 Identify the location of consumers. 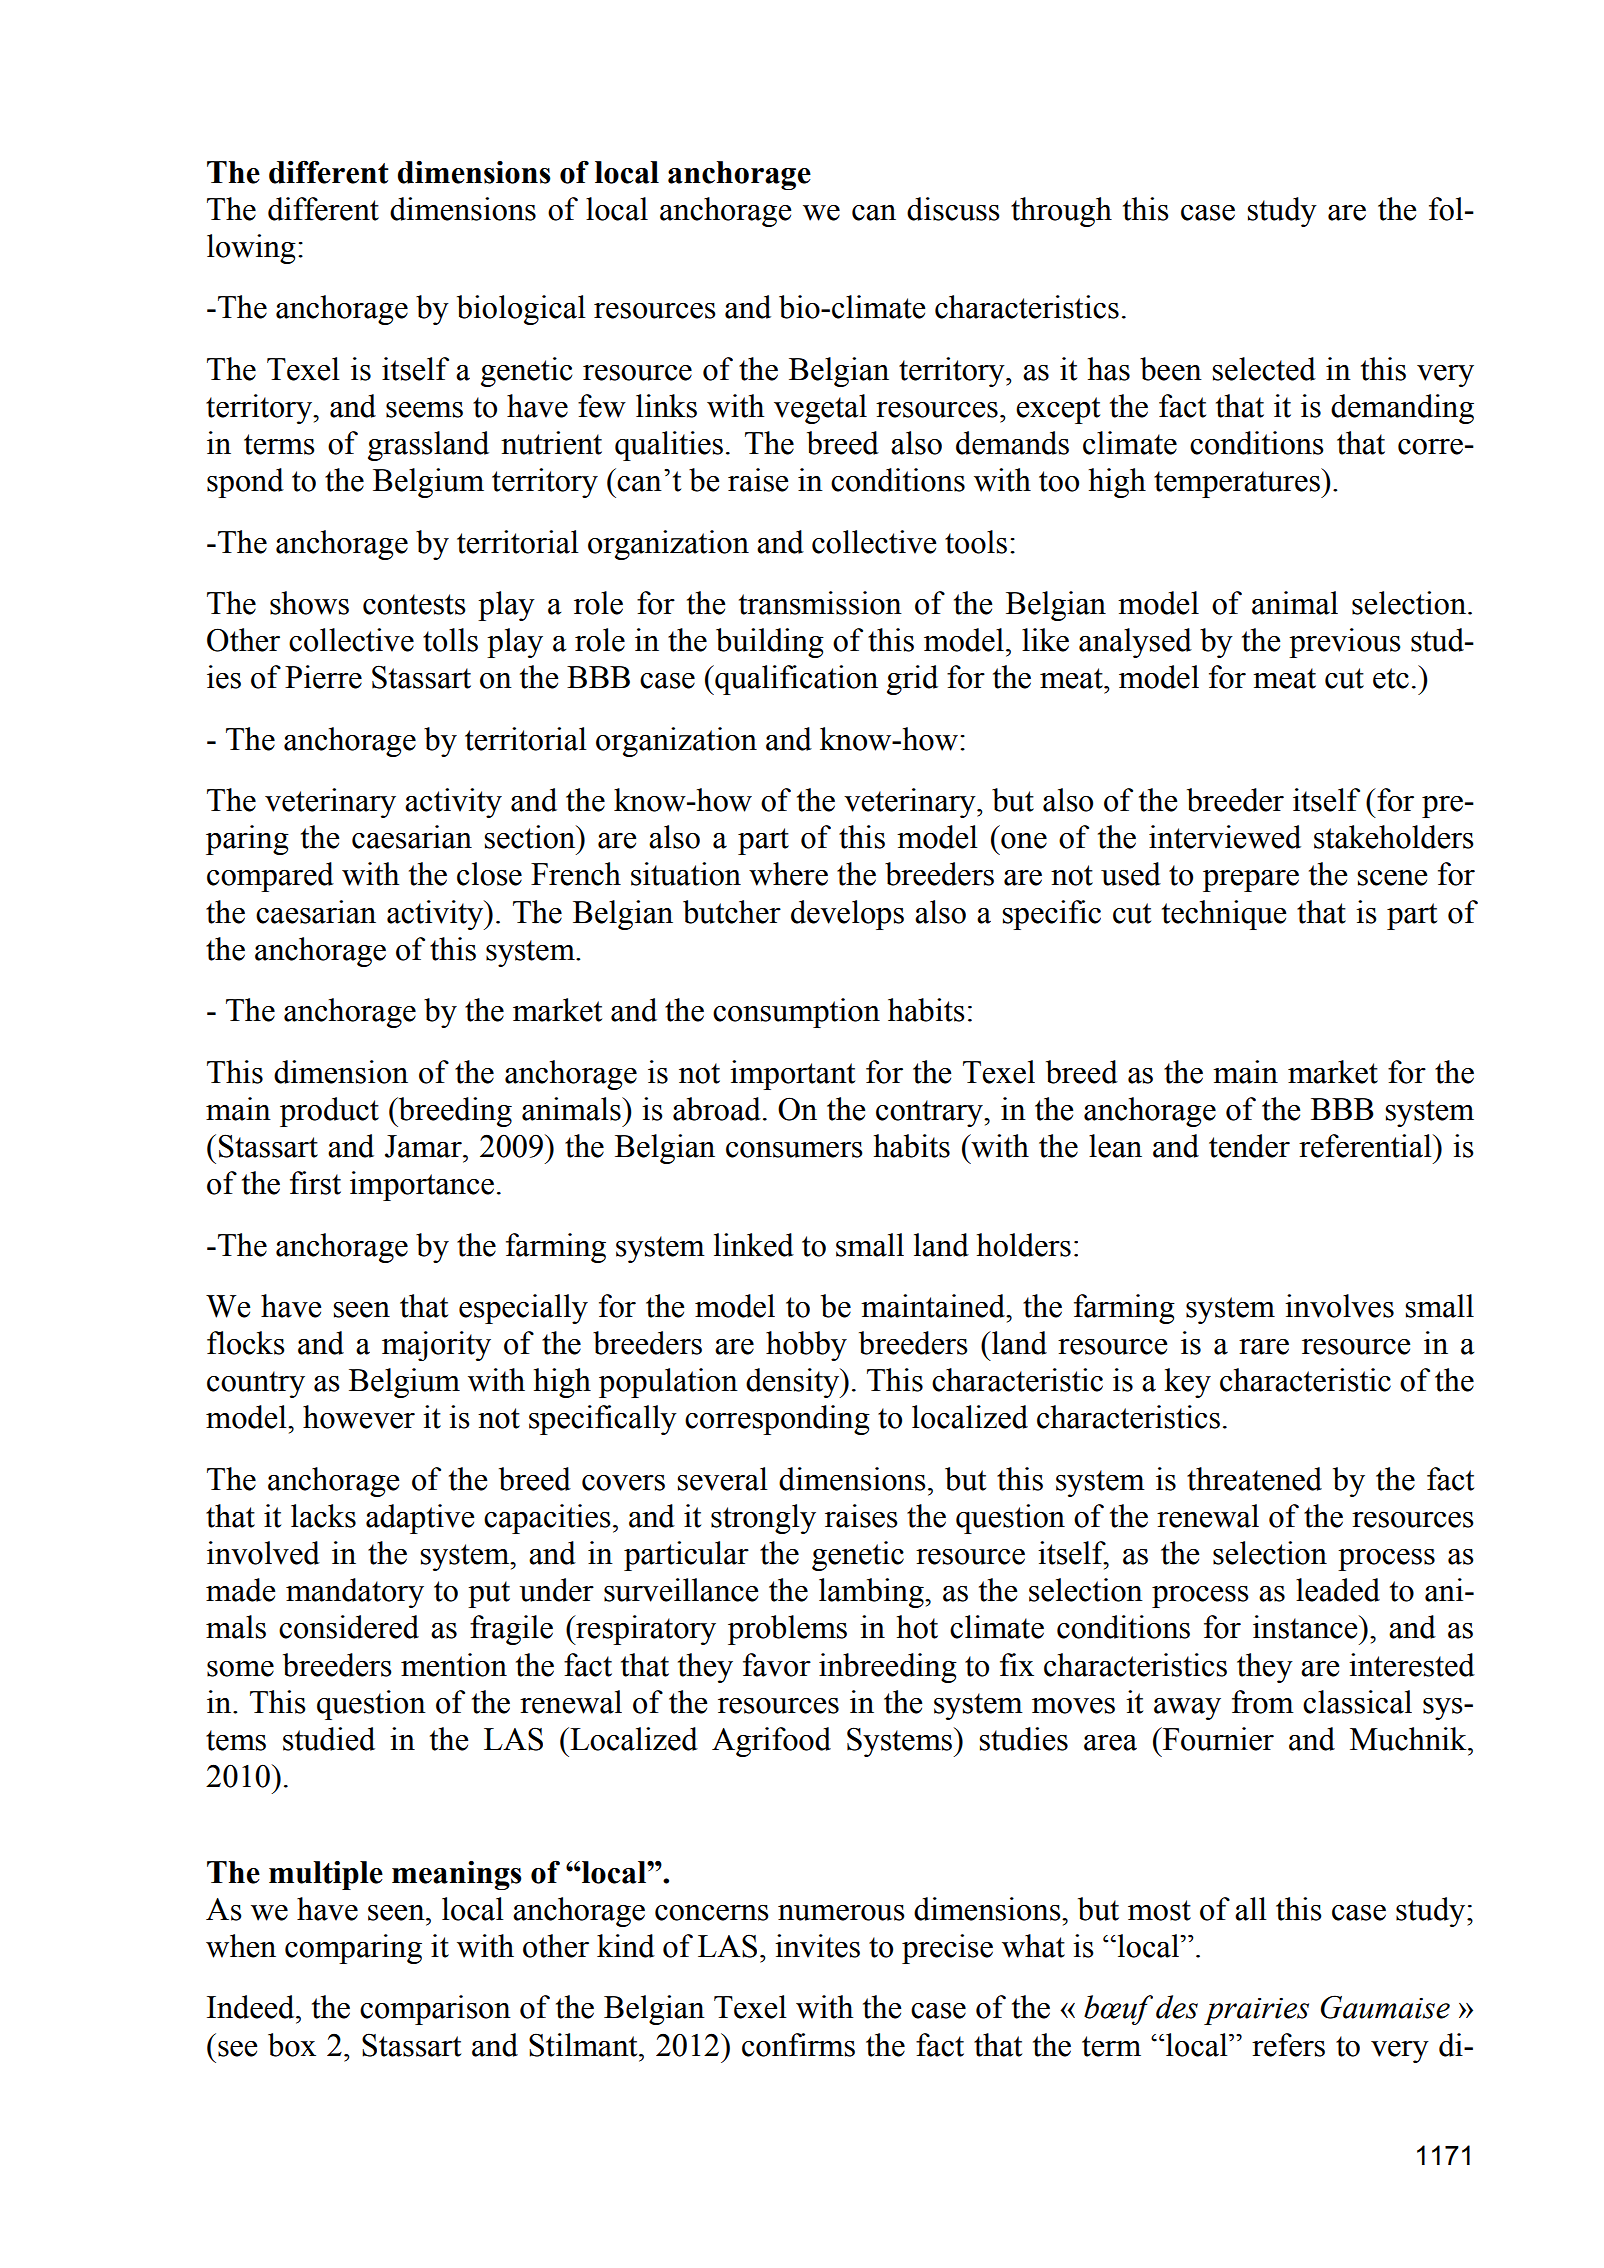
(794, 1150).
